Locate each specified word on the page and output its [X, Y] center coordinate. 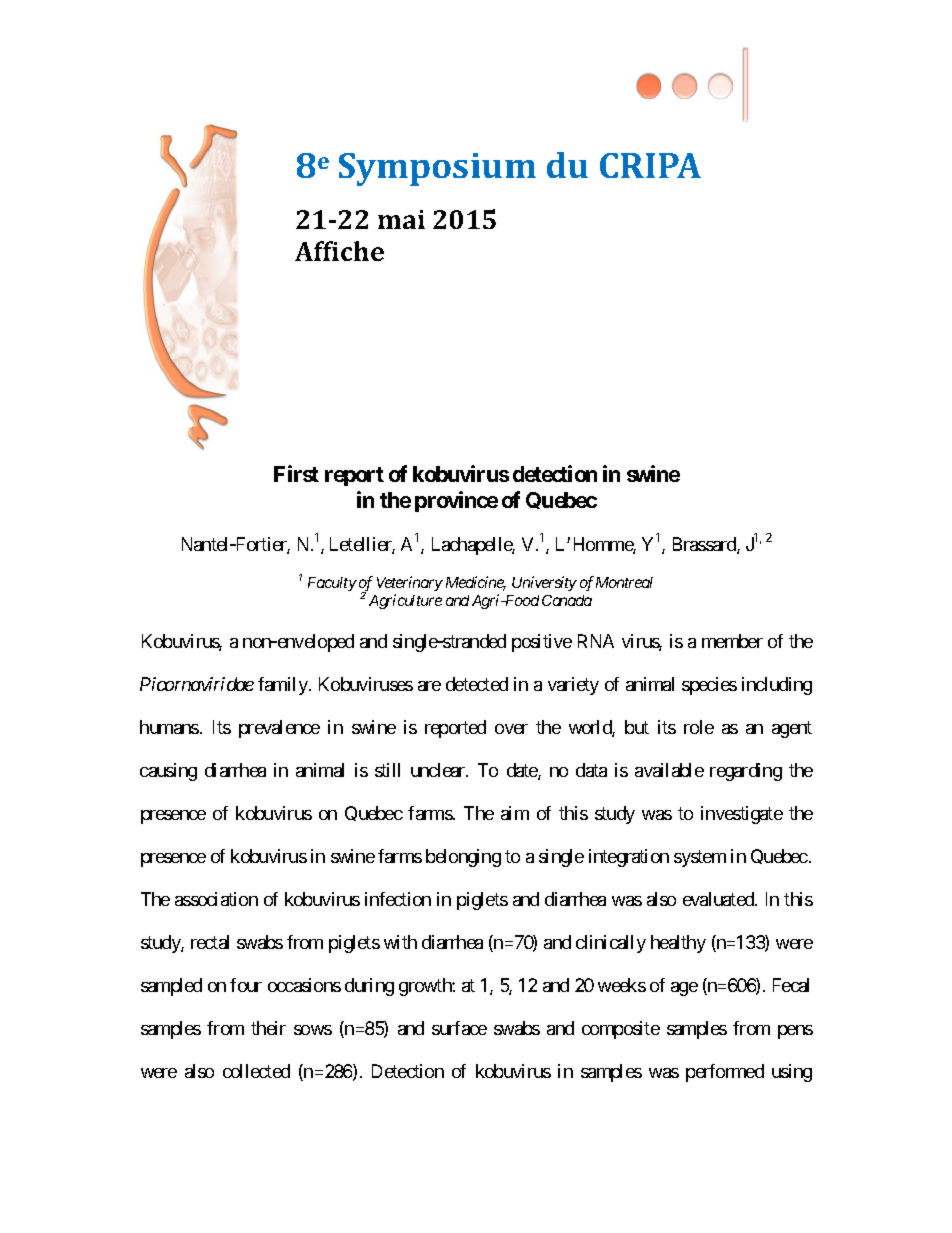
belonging [463, 858]
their [268, 1028]
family [283, 686]
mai [401, 219]
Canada [567, 600]
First [296, 473]
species [709, 686]
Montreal [624, 582]
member [732, 641]
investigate [742, 815]
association [216, 899]
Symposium [437, 169]
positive [542, 643]
